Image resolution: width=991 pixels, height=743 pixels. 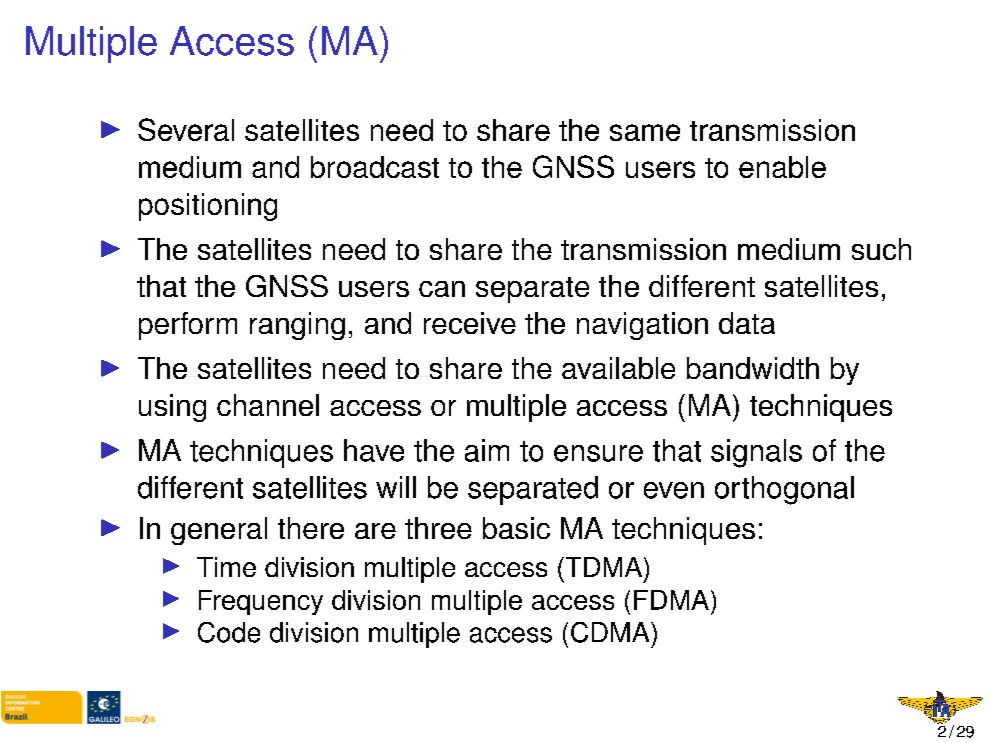 I want to click on same, so click(x=645, y=132).
